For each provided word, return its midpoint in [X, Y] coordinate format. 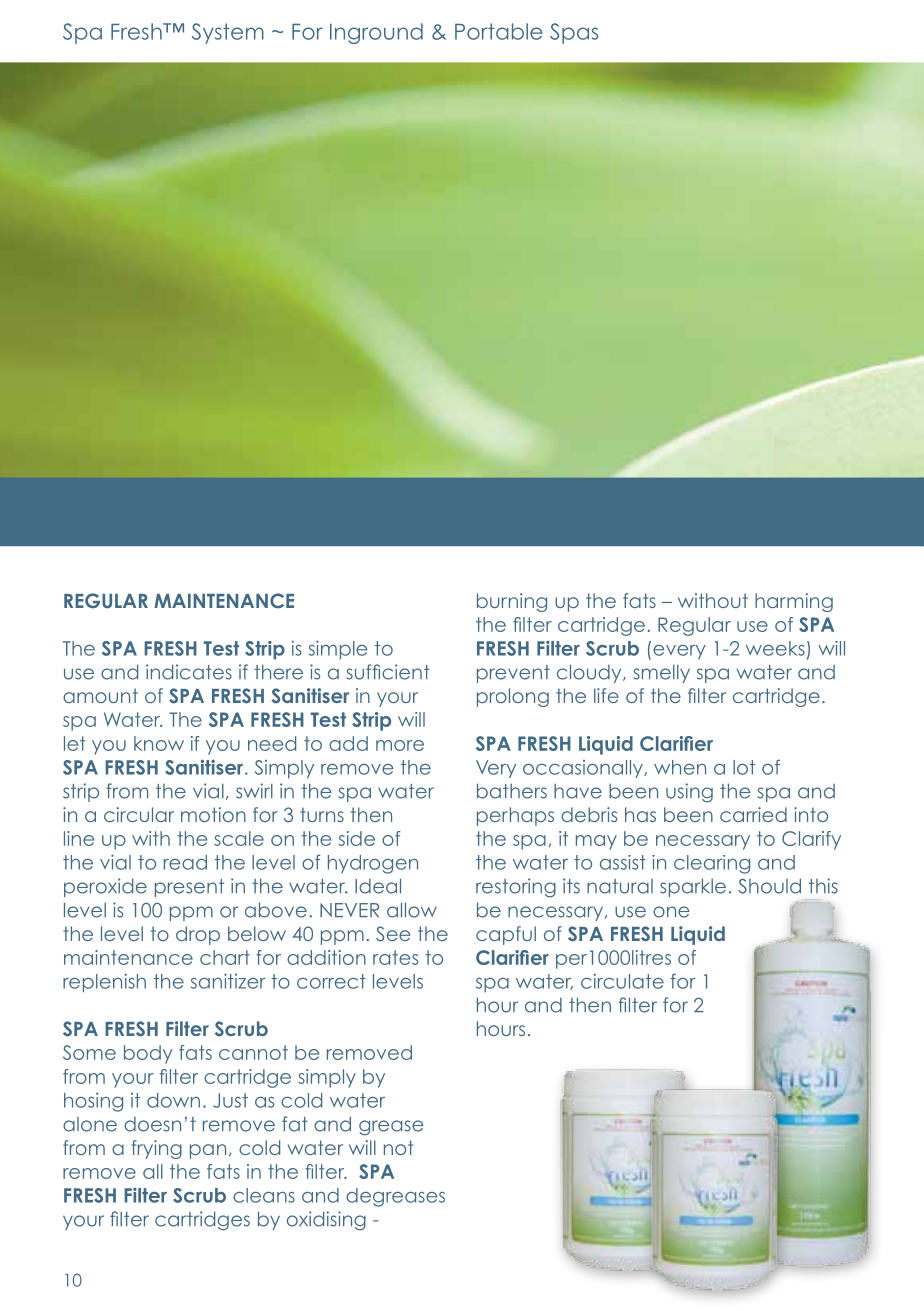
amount [100, 695]
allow [412, 910]
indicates [189, 672]
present [189, 888]
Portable [498, 31]
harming [794, 602]
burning [512, 602]
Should [769, 886]
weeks [775, 648]
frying [157, 1149]
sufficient [388, 672]
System [228, 33]
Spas [574, 33]
